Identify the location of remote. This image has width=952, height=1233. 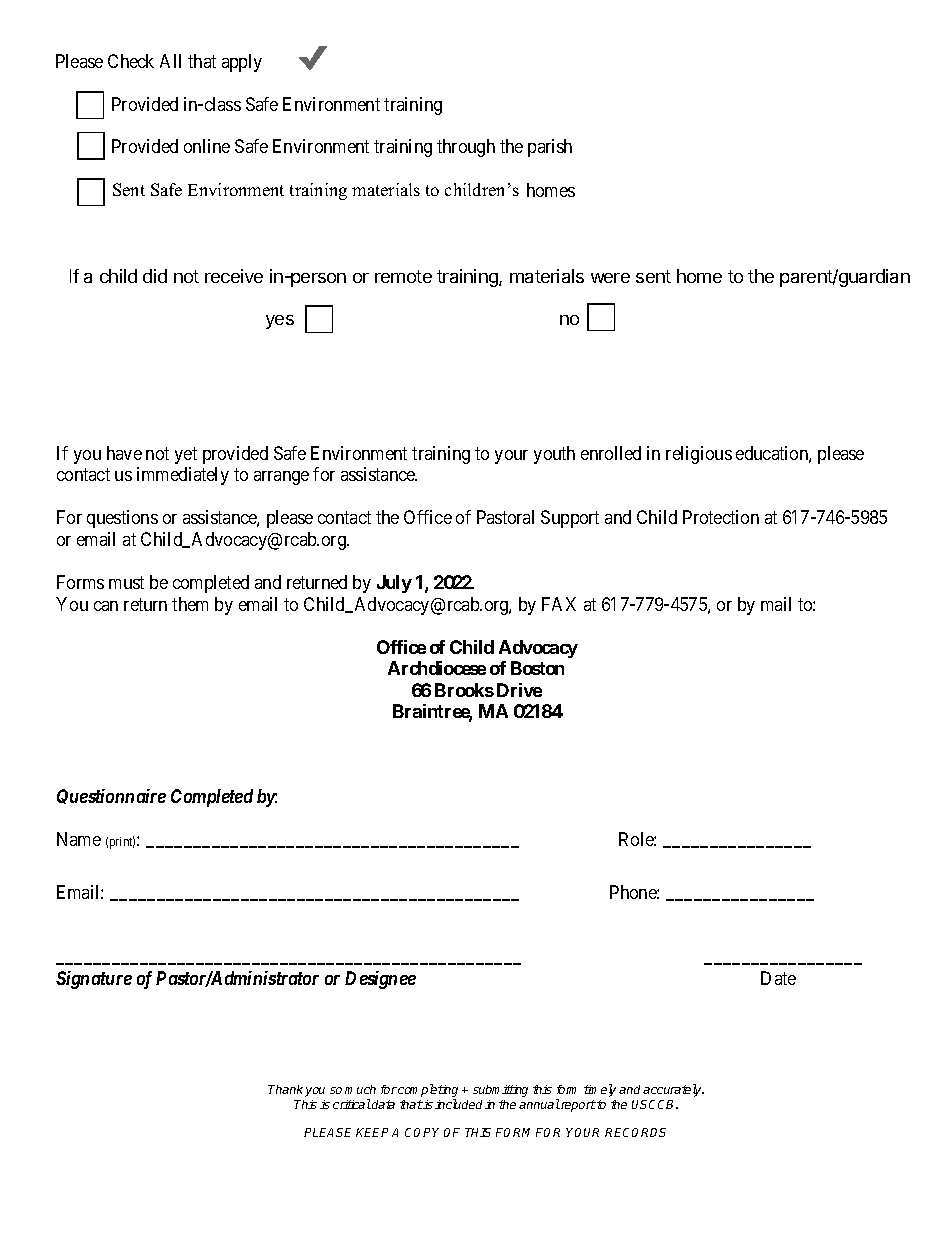
(403, 276).
